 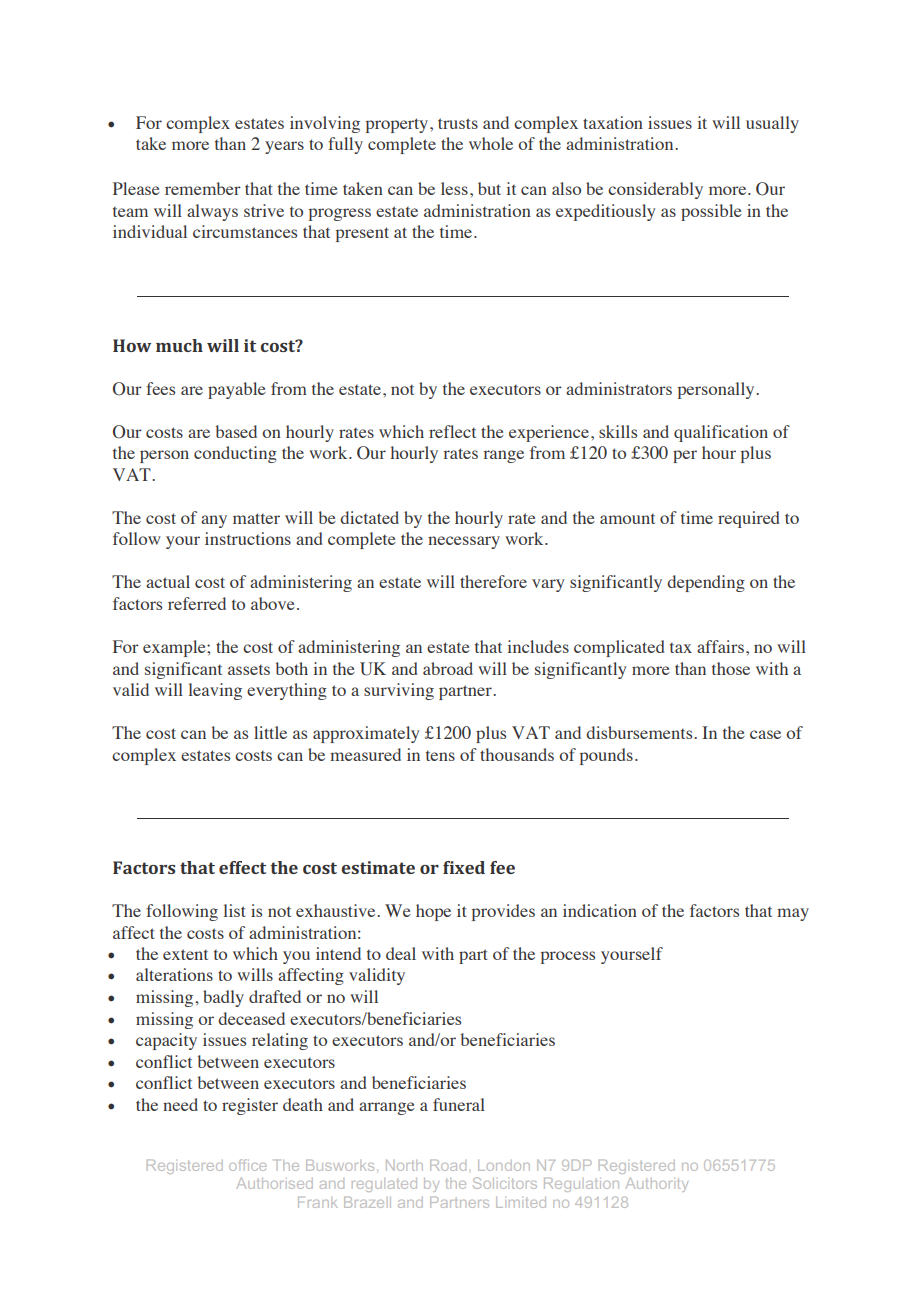 What do you see at coordinates (203, 188) in the screenshot?
I see `remember` at bounding box center [203, 188].
